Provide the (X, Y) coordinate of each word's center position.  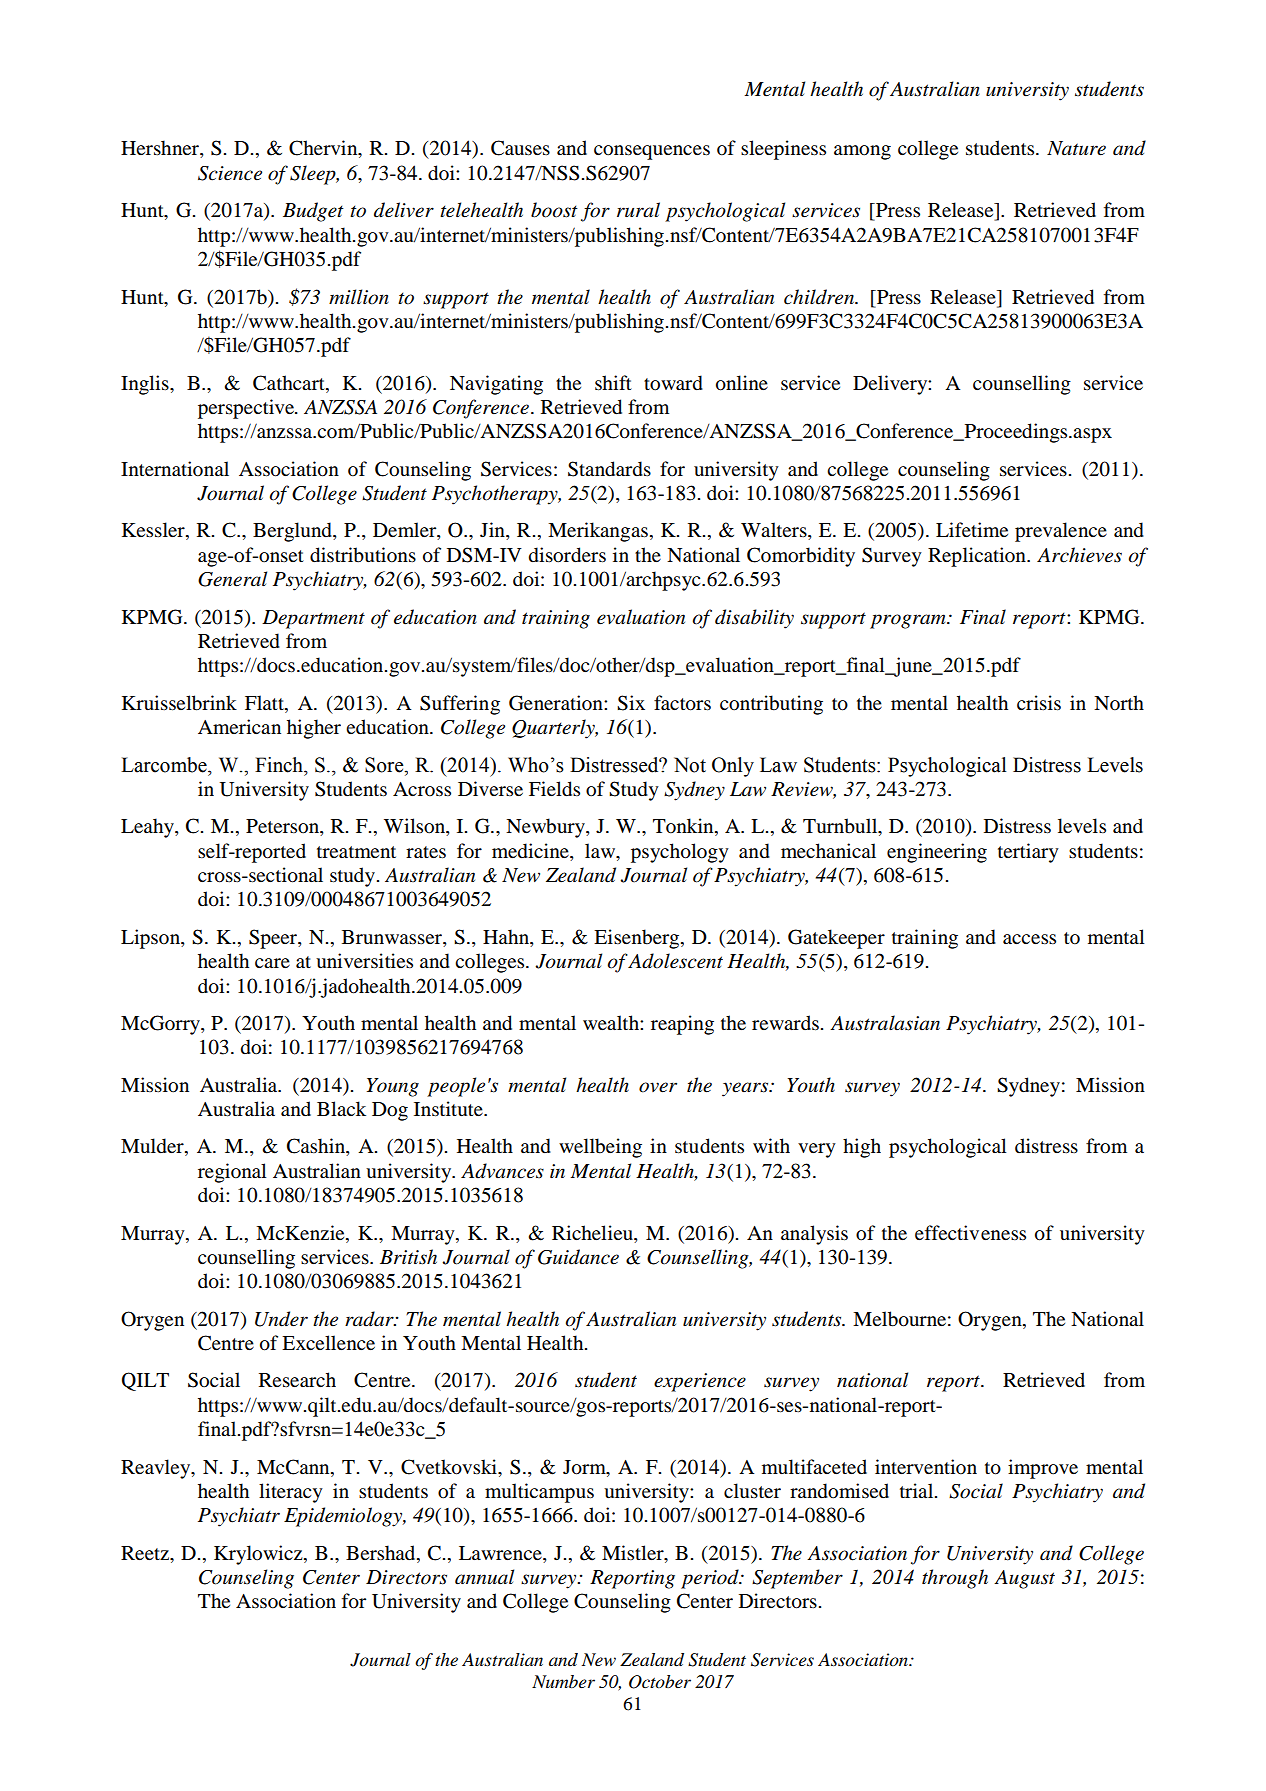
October (660, 1682)
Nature (1076, 148)
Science (230, 173)
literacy (291, 1493)
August (1024, 1579)
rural (638, 210)
